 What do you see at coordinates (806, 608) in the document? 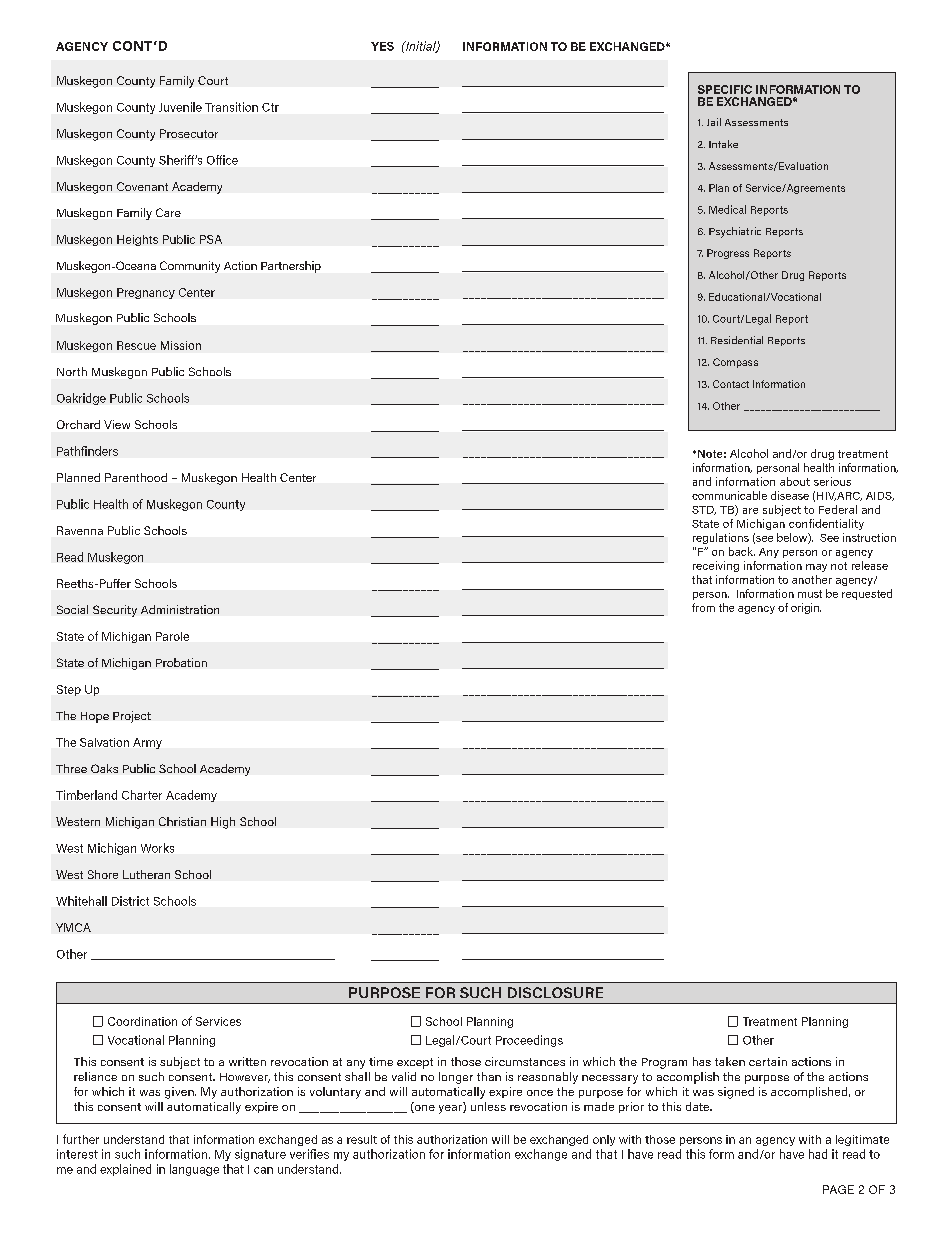
I see `origin` at bounding box center [806, 608].
